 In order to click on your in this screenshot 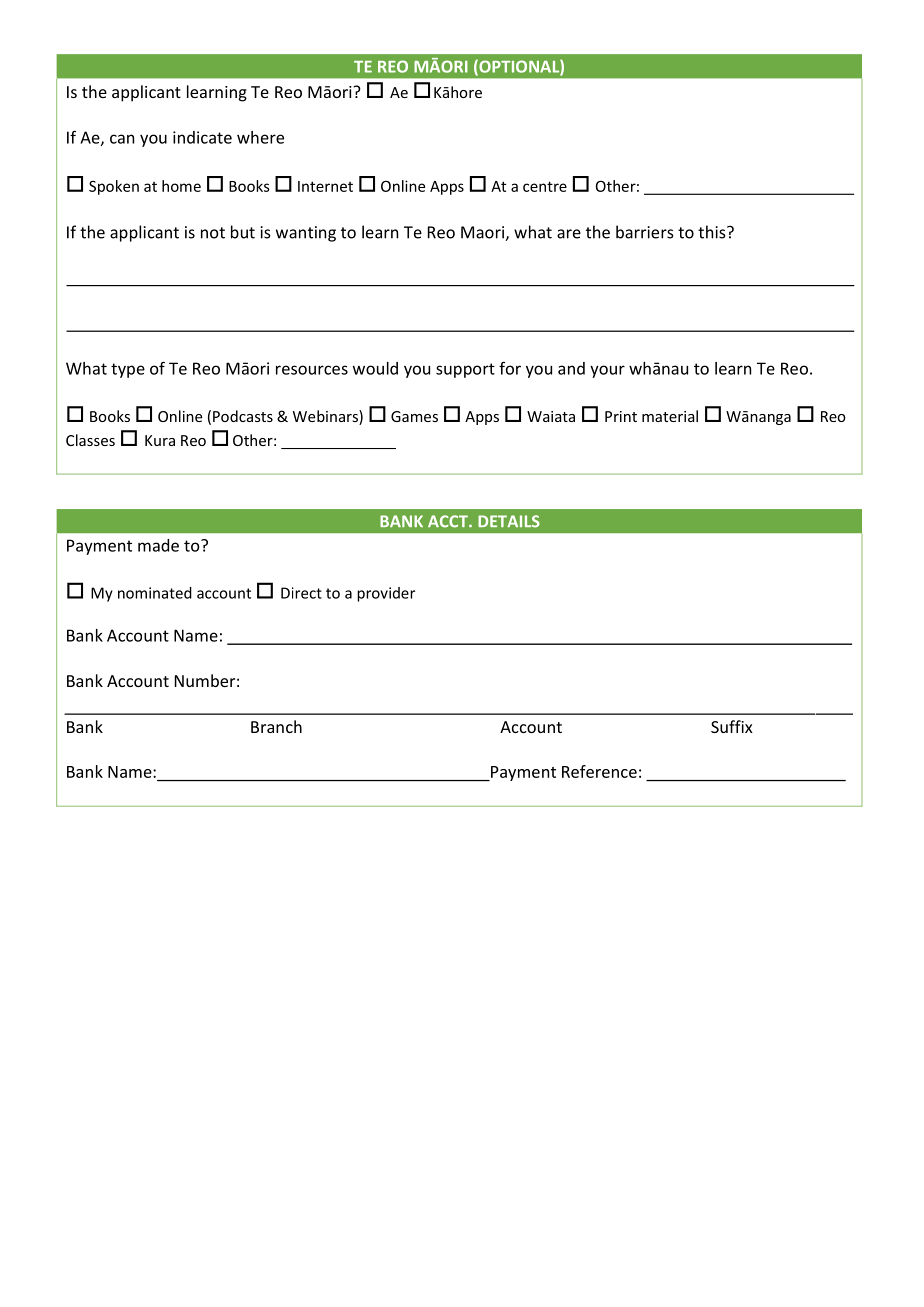, I will do `click(607, 371)`.
